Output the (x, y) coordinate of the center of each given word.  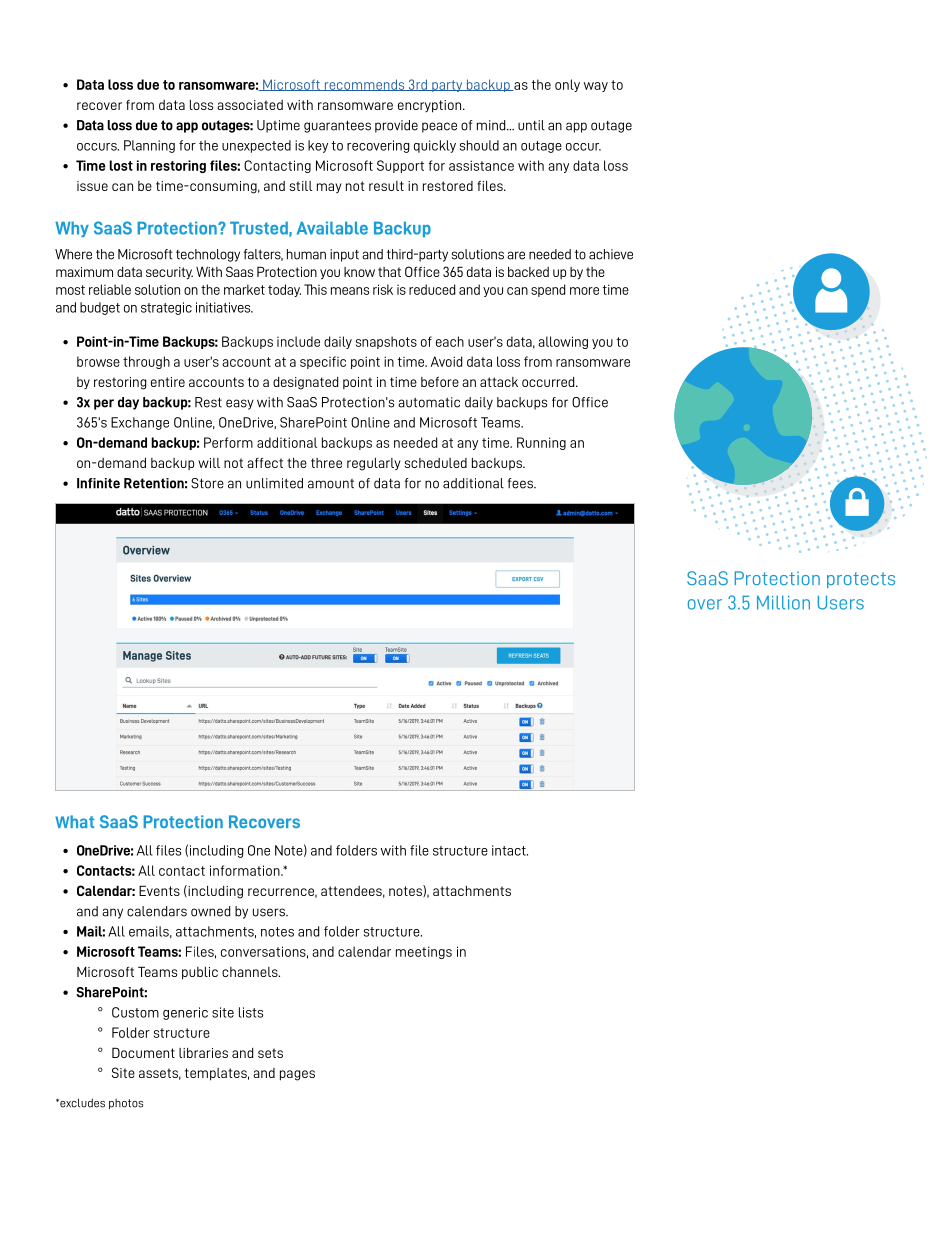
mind (492, 125)
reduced (432, 289)
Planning (149, 146)
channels (251, 972)
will (209, 463)
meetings (424, 952)
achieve (611, 254)
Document (143, 1052)
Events (159, 890)
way (596, 87)
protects (861, 580)
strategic (166, 308)
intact (510, 850)
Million (783, 602)
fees (521, 483)
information (246, 870)
